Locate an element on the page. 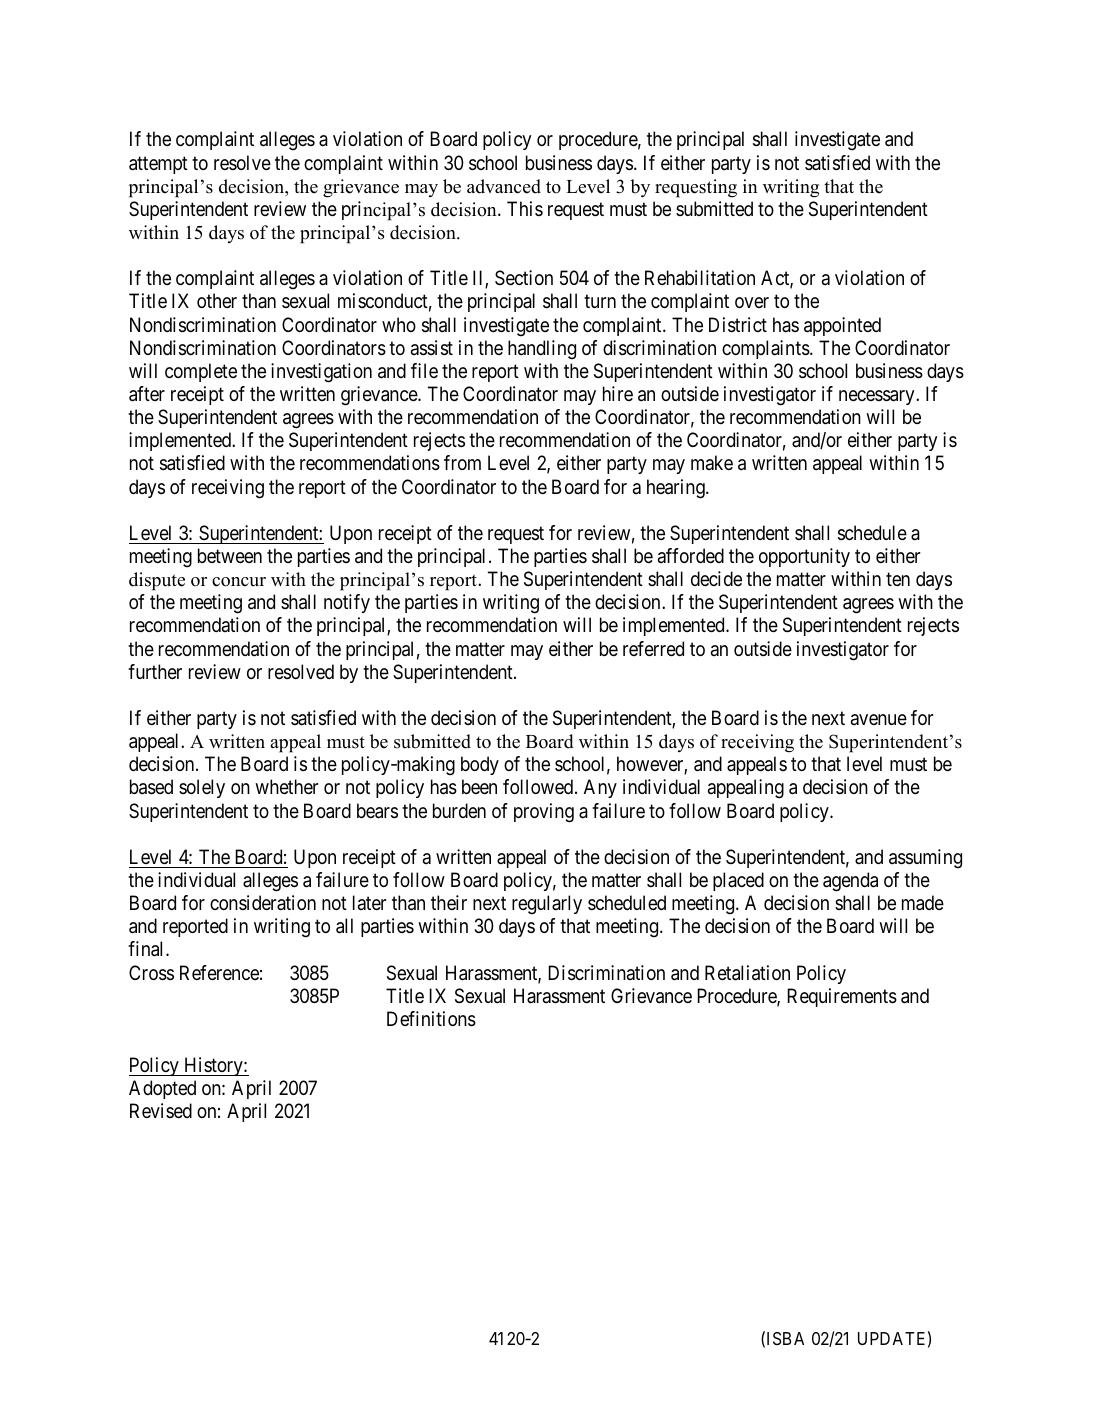 The image size is (1093, 1414). from is located at coordinates (462, 462).
